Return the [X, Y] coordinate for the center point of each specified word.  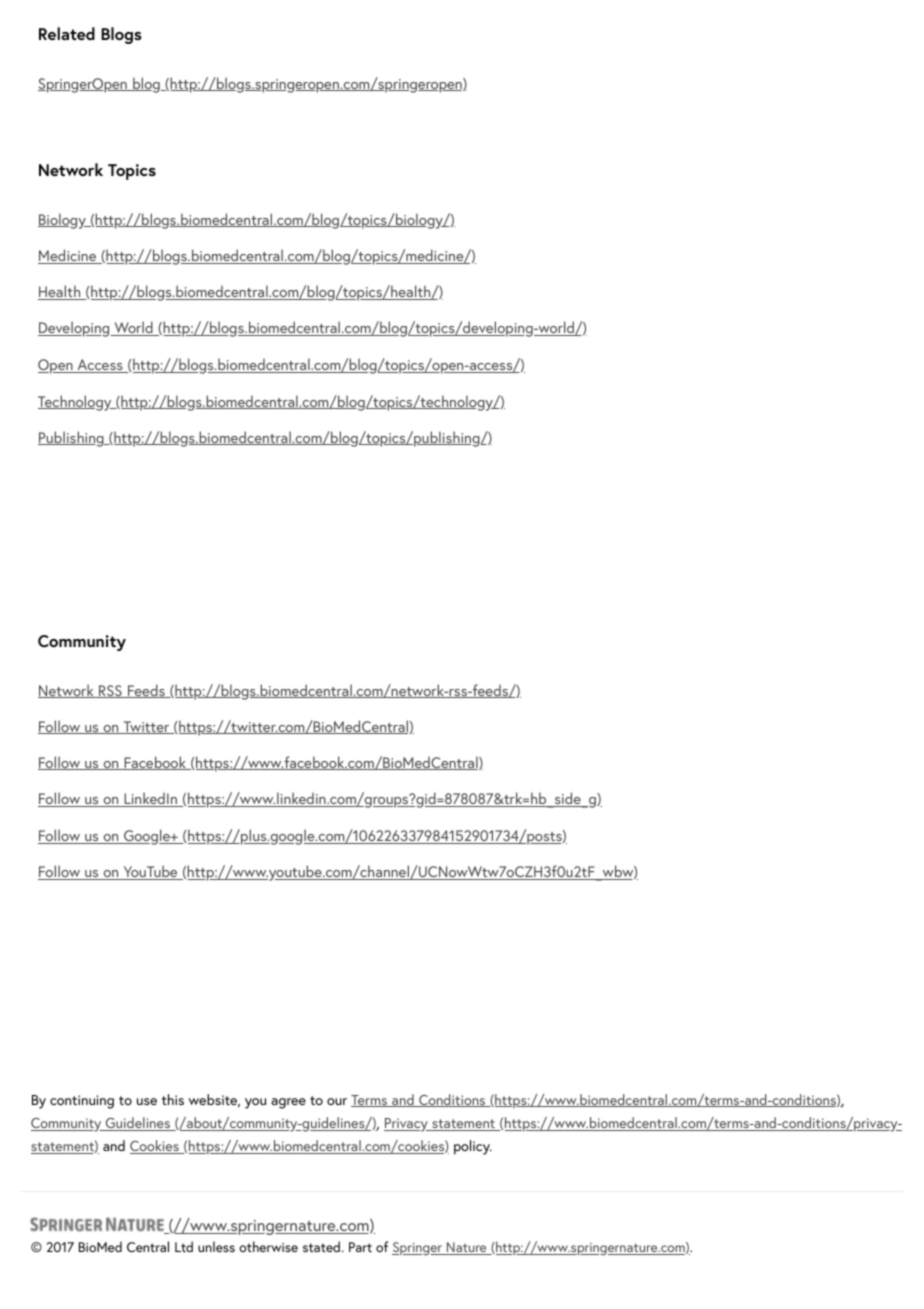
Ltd [184, 1246]
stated [321, 1246]
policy [473, 1147]
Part [360, 1247]
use [147, 1101]
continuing [82, 1102]
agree [288, 1103]
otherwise [268, 1246]
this [173, 1099]
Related [67, 33]
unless [216, 1246]
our [337, 1101]
